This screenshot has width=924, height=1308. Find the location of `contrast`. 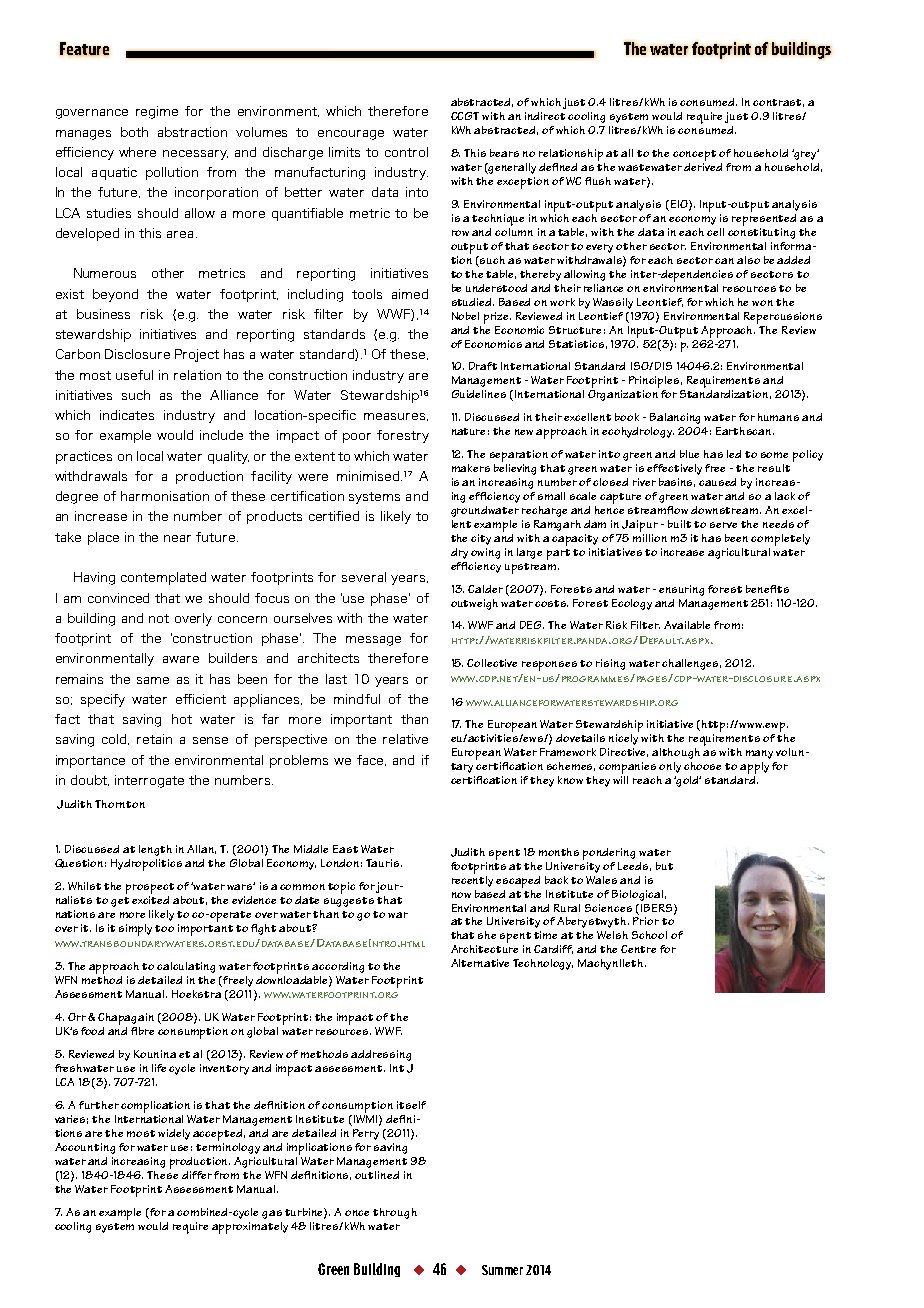

contrast is located at coordinates (778, 103).
